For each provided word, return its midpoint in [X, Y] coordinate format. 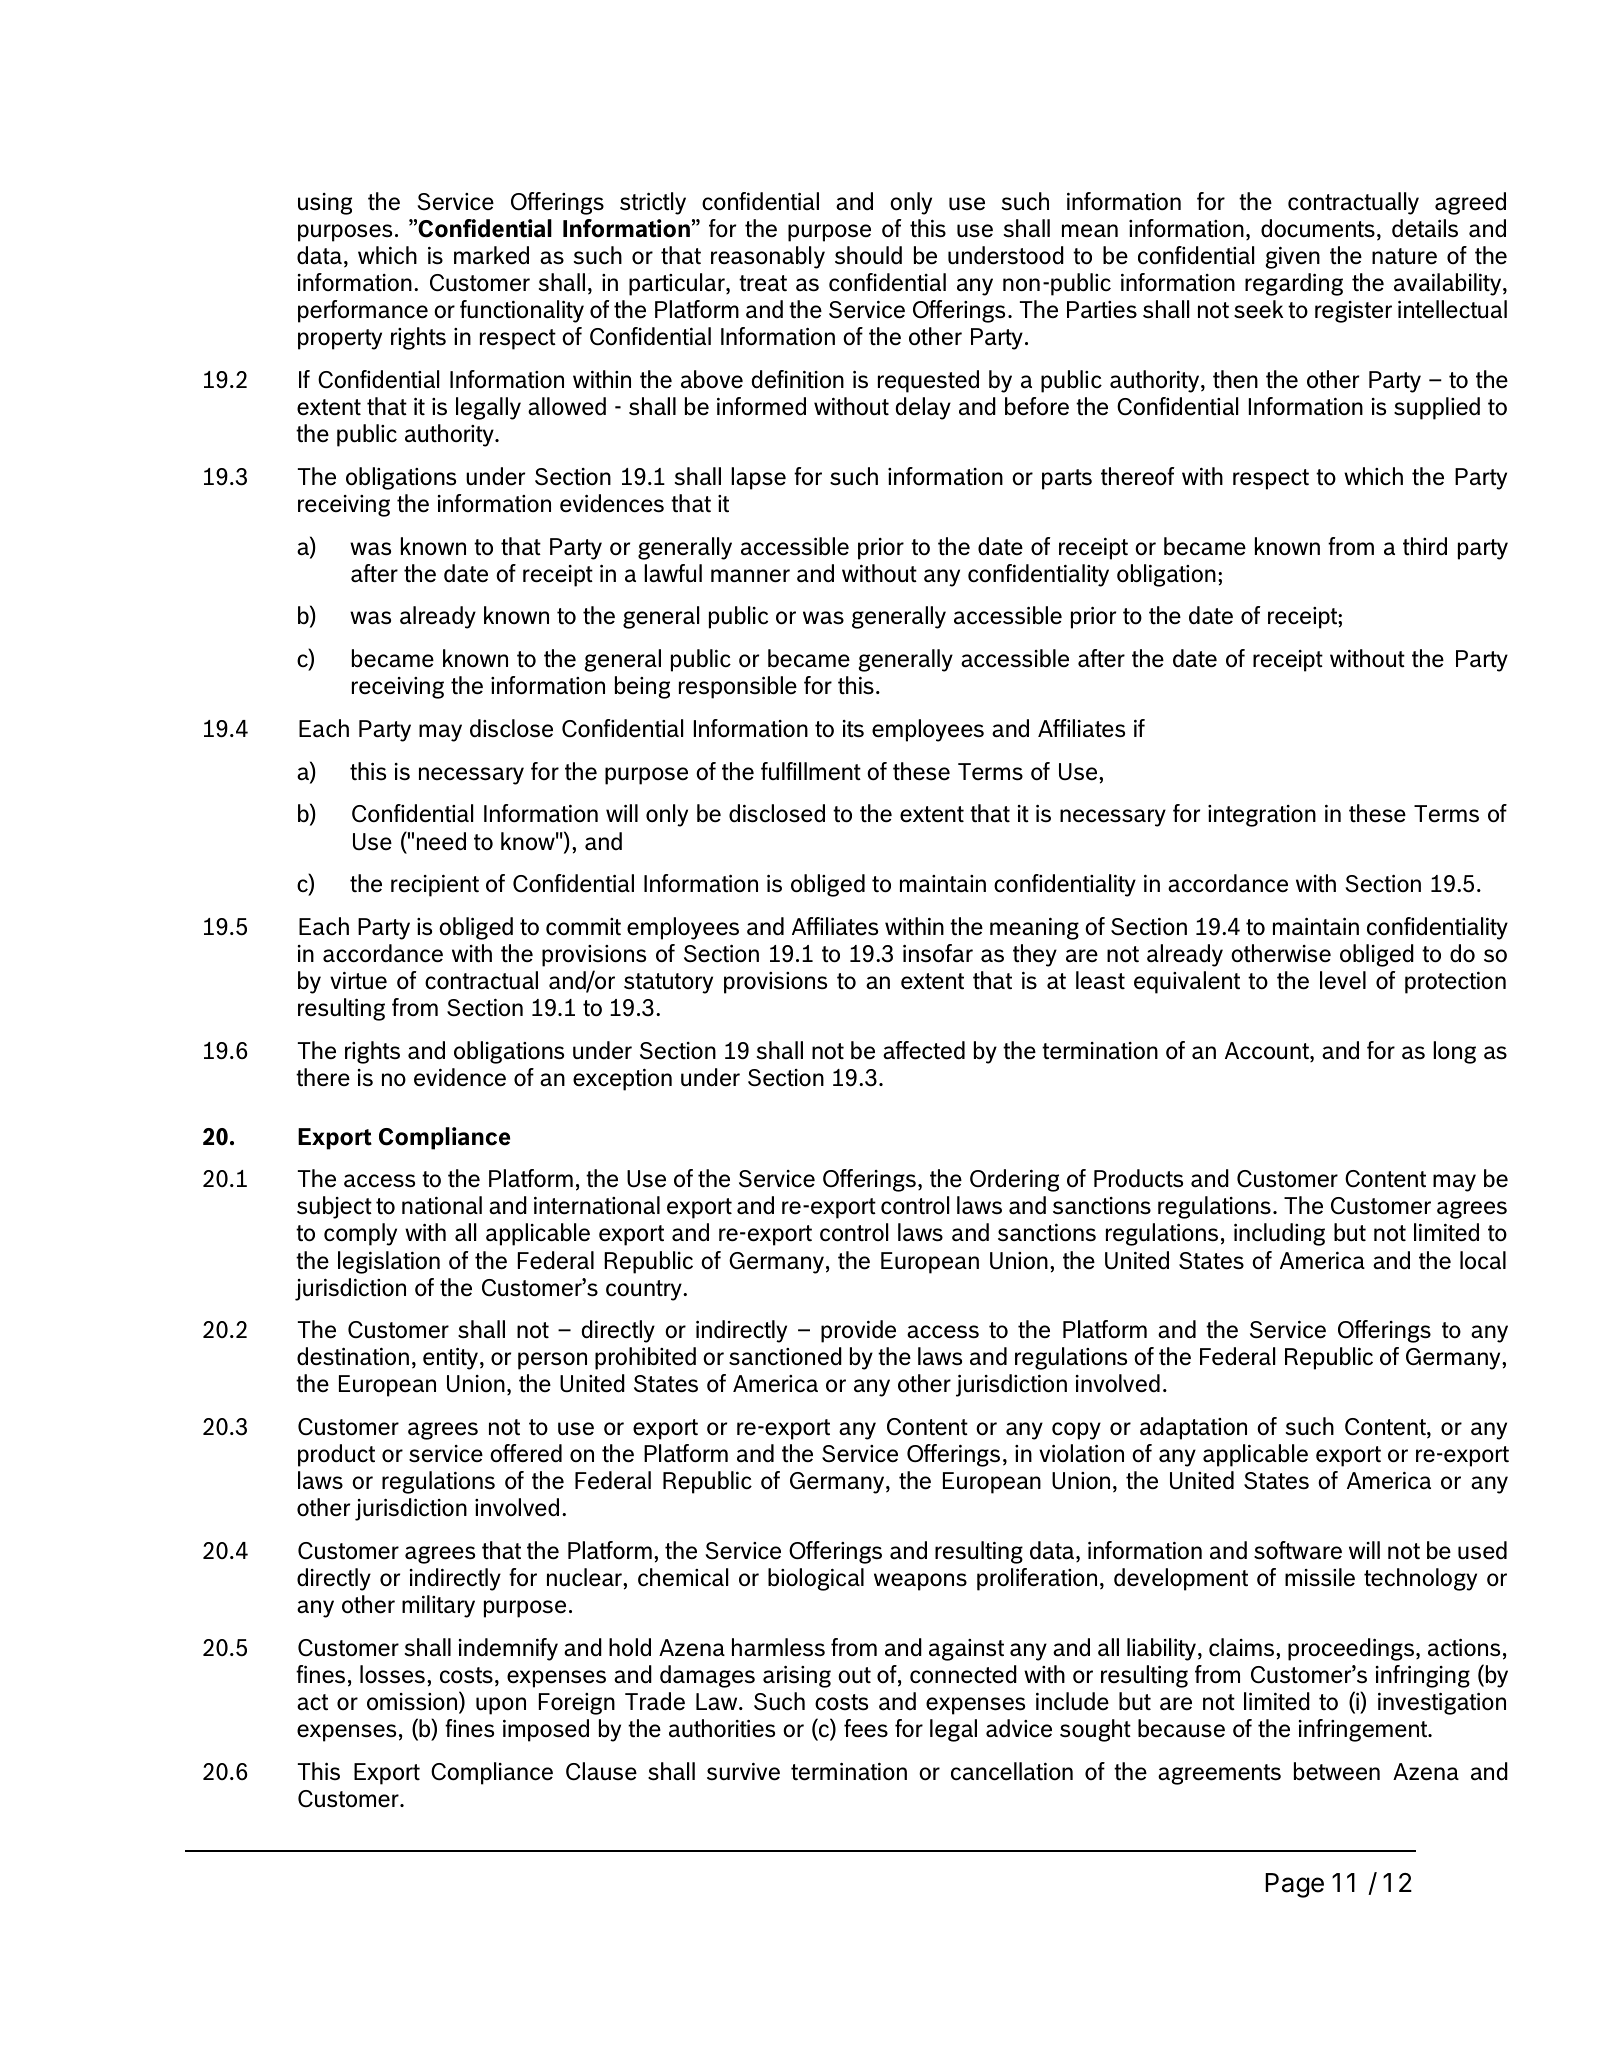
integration [1262, 816]
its [853, 729]
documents [1318, 228]
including [1279, 1234]
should [868, 255]
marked [491, 255]
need [441, 841]
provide [858, 1331]
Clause [601, 1771]
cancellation [1012, 1771]
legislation [389, 1262]
